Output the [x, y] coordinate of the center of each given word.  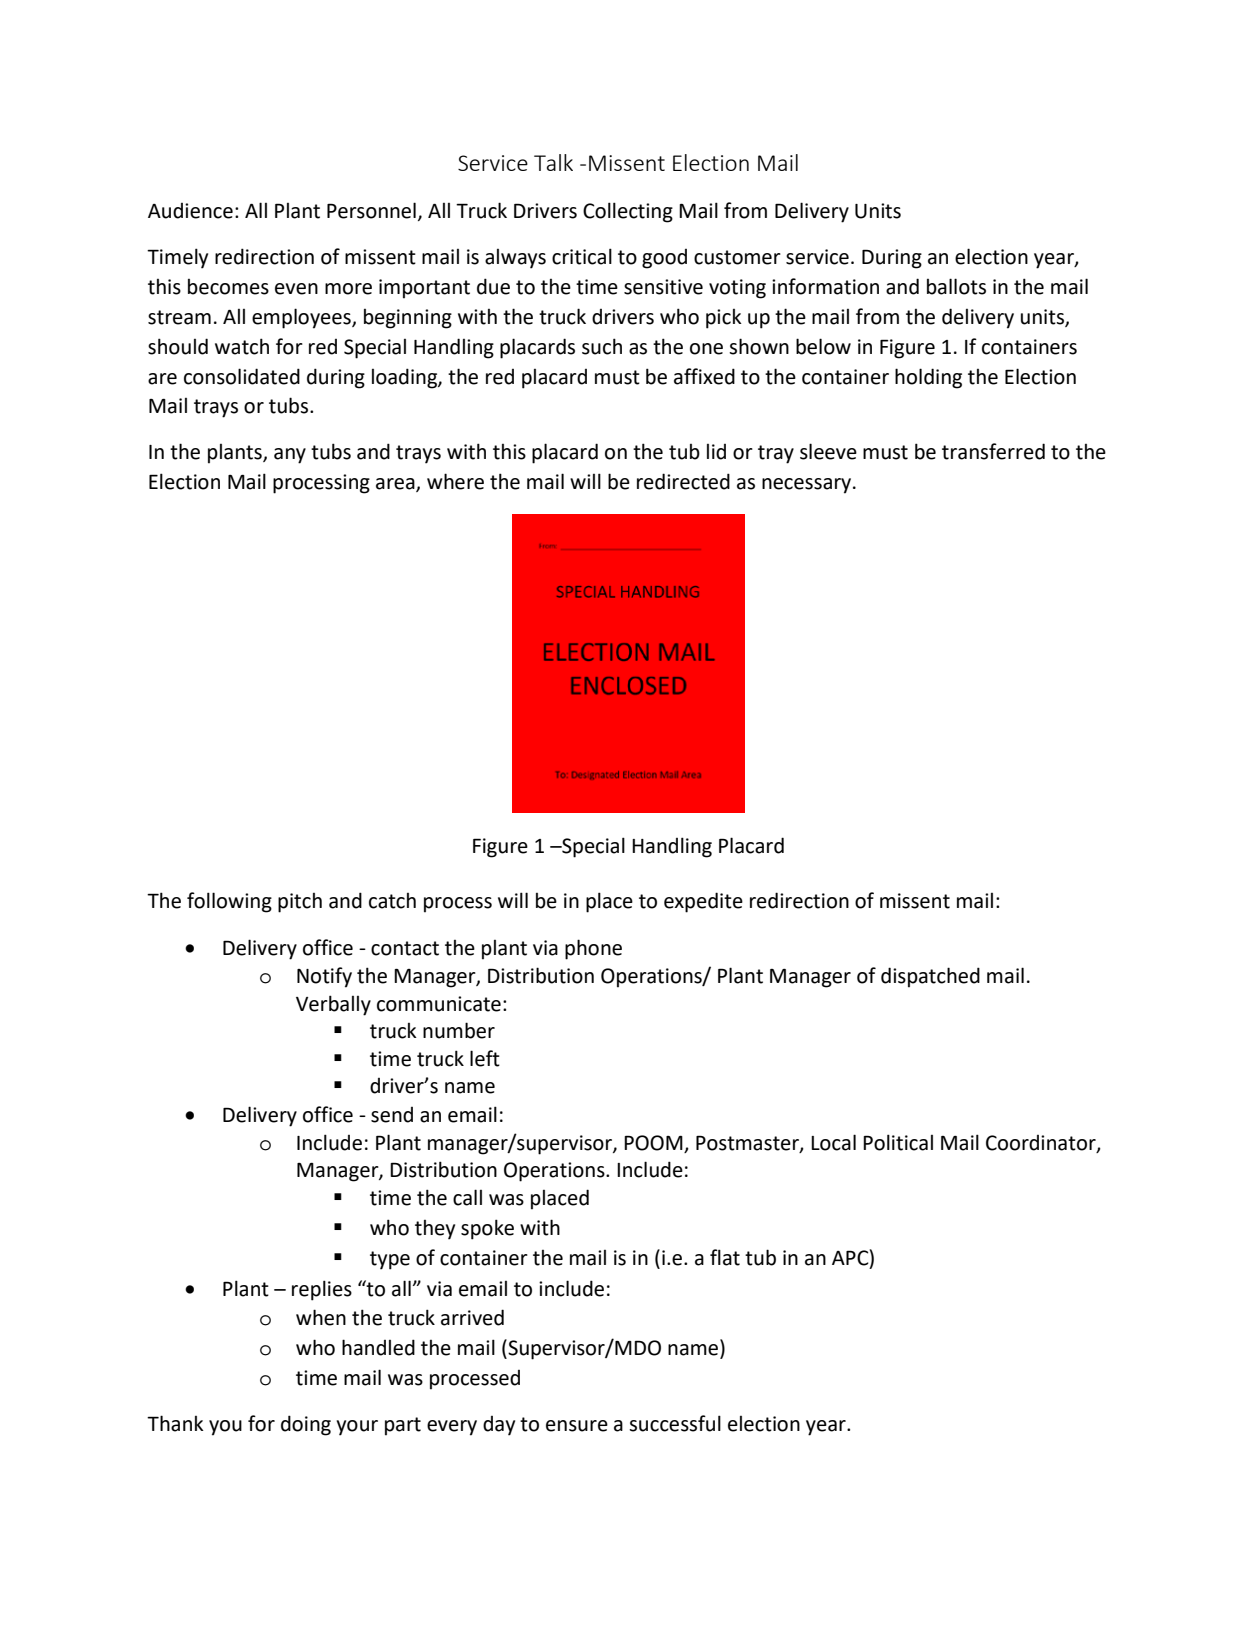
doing [306, 1425]
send [392, 1115]
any [290, 456]
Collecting [628, 212]
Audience [190, 211]
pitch [300, 903]
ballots [956, 286]
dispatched [930, 977]
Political [898, 1142]
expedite [703, 902]
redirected [683, 481]
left [485, 1058]
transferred [993, 451]
